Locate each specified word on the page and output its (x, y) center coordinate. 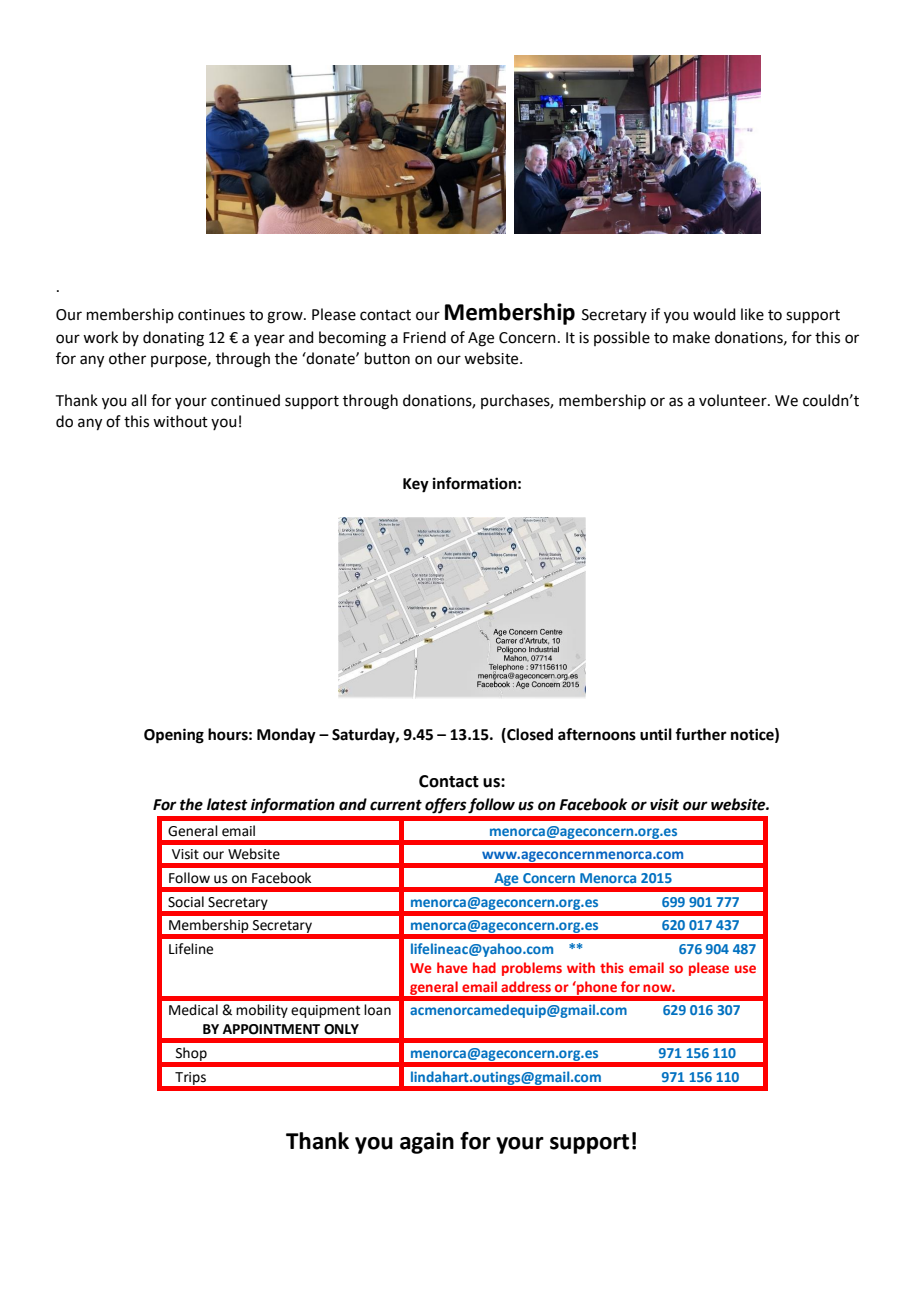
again (427, 1143)
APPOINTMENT (271, 1029)
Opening (174, 736)
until (656, 734)
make (691, 337)
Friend (424, 337)
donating (173, 339)
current (396, 805)
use (745, 969)
